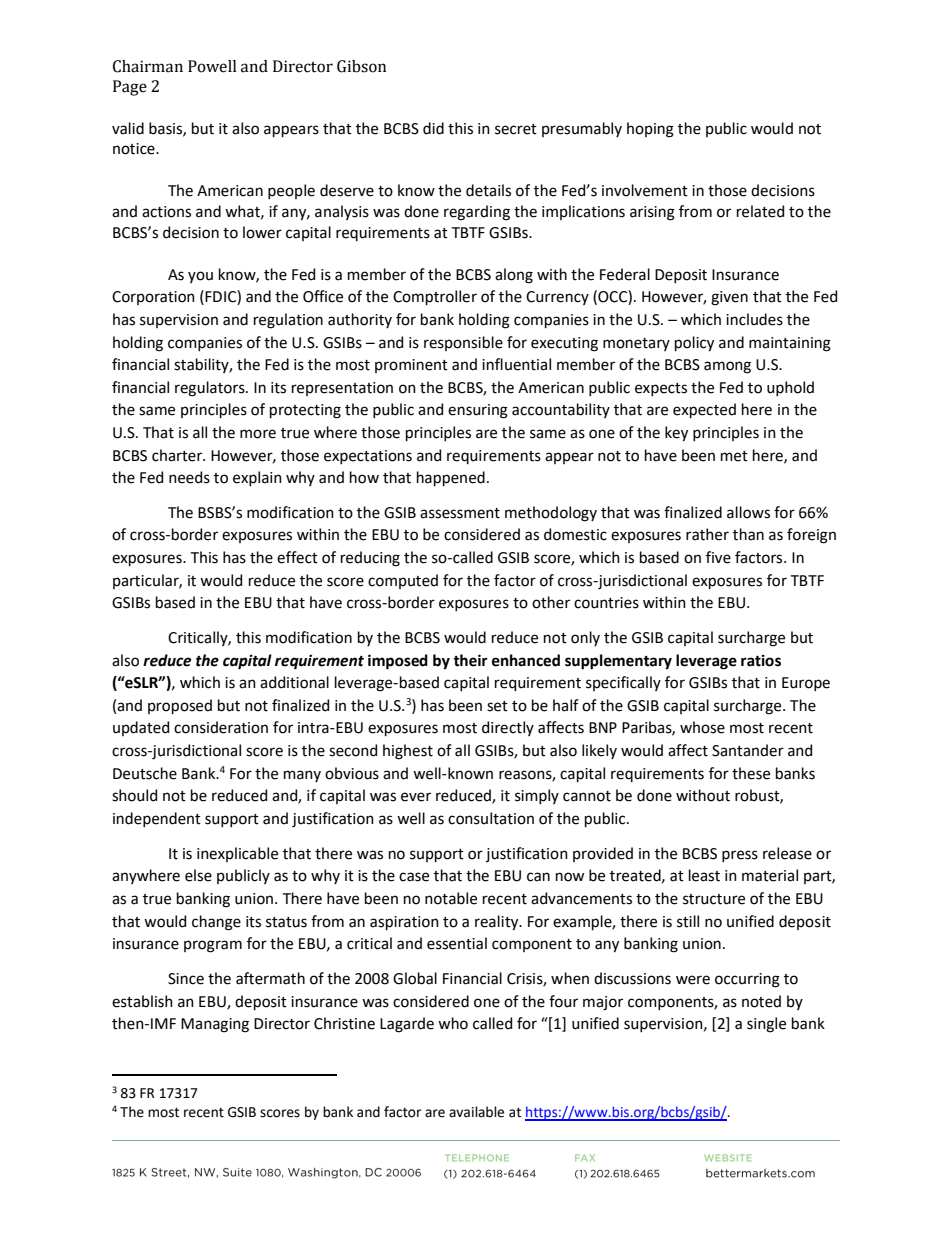 The image size is (952, 1233). Describe the element at coordinates (215, 1025) in the page. I see `Managing` at that location.
